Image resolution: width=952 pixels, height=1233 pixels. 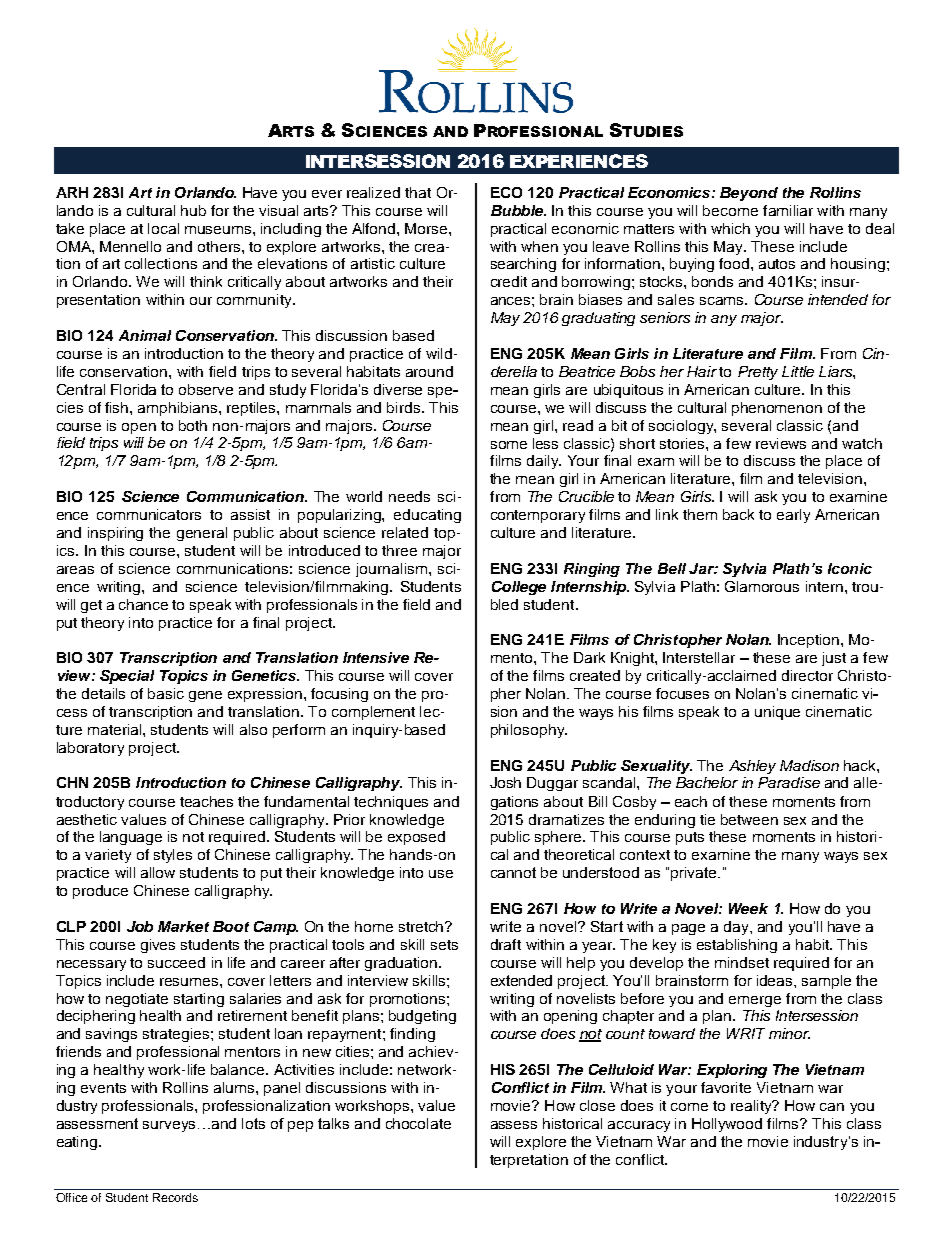 What do you see at coordinates (418, 1123) in the screenshot?
I see `chocolate` at bounding box center [418, 1123].
